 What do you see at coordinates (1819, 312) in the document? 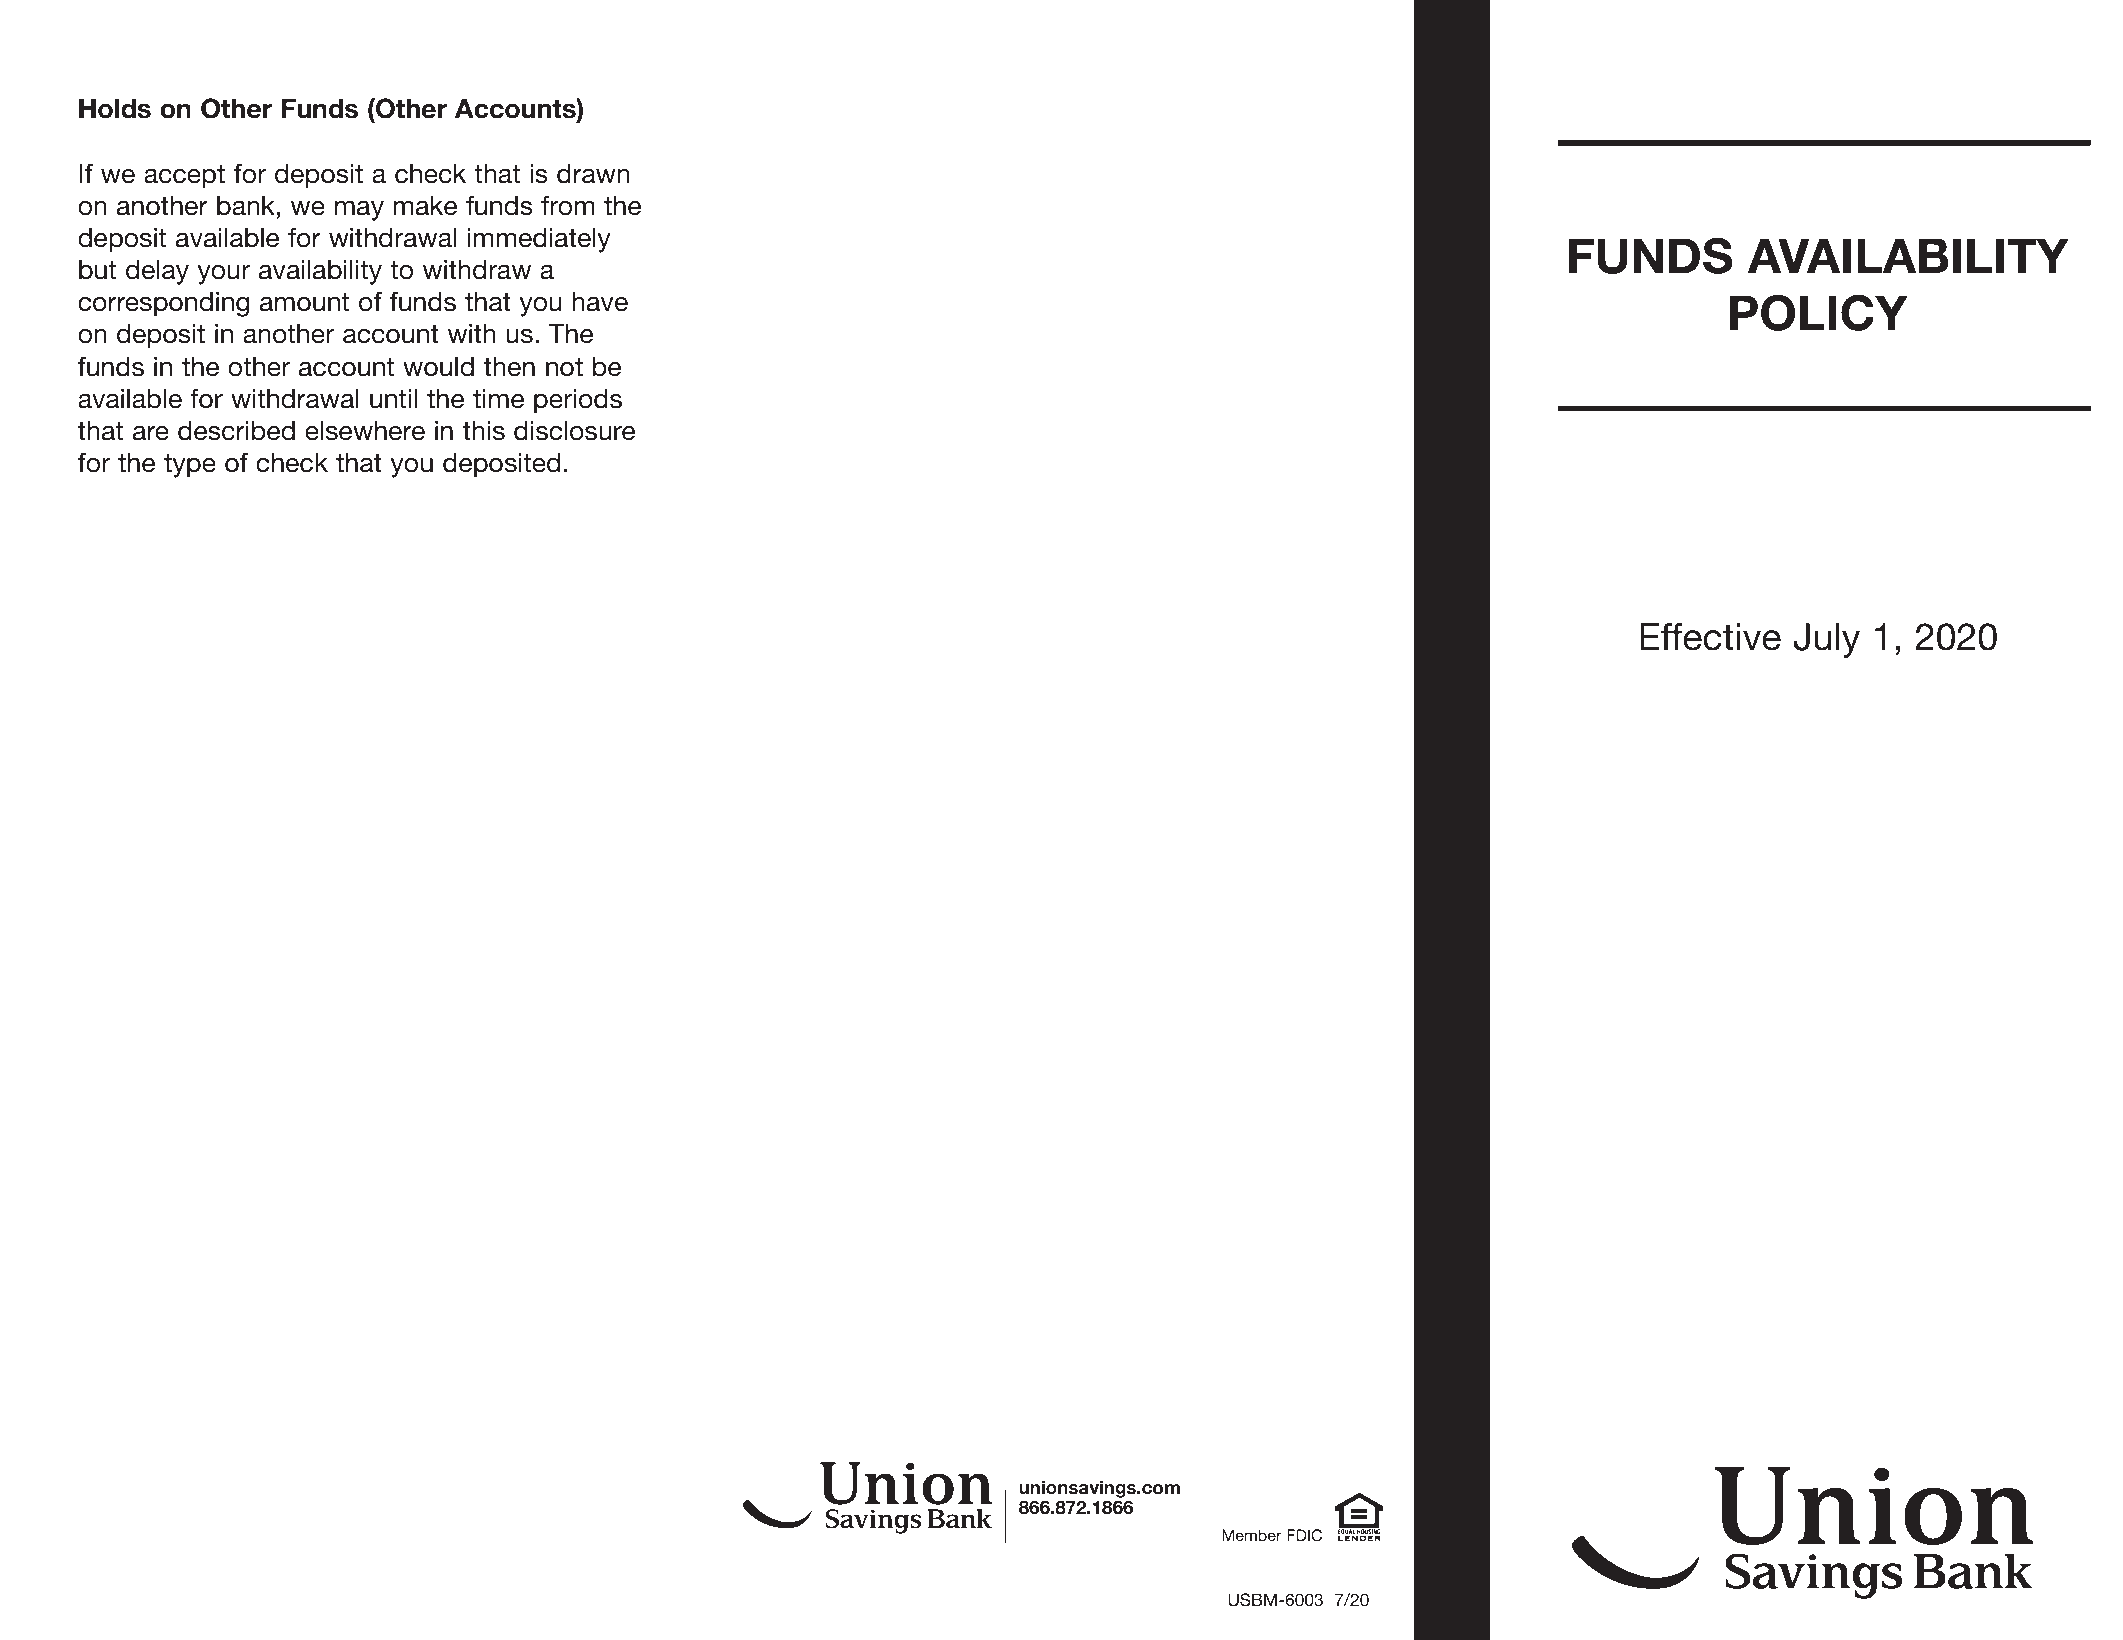
I see `POLICY` at bounding box center [1819, 312].
